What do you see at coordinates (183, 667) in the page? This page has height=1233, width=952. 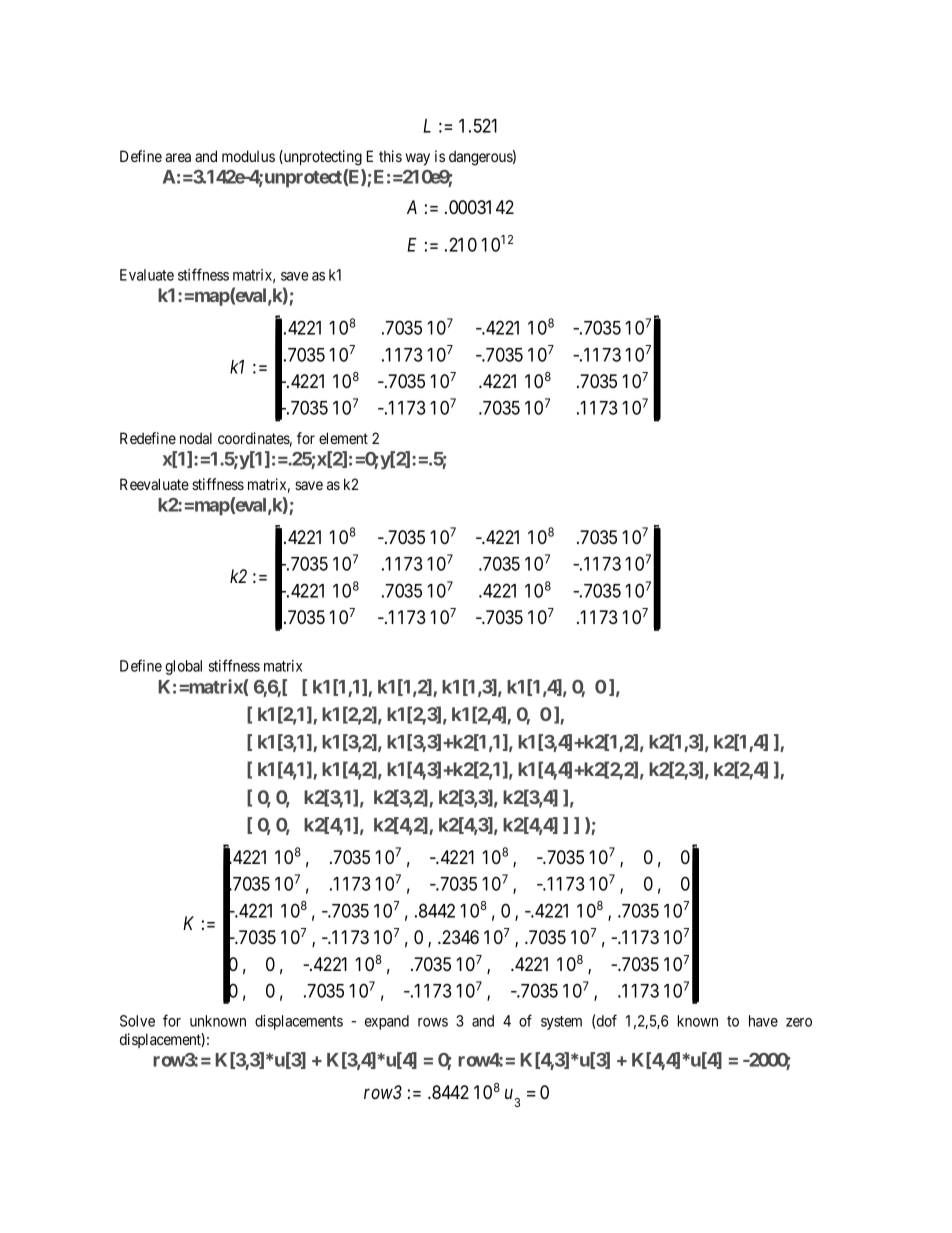 I see `global` at bounding box center [183, 667].
